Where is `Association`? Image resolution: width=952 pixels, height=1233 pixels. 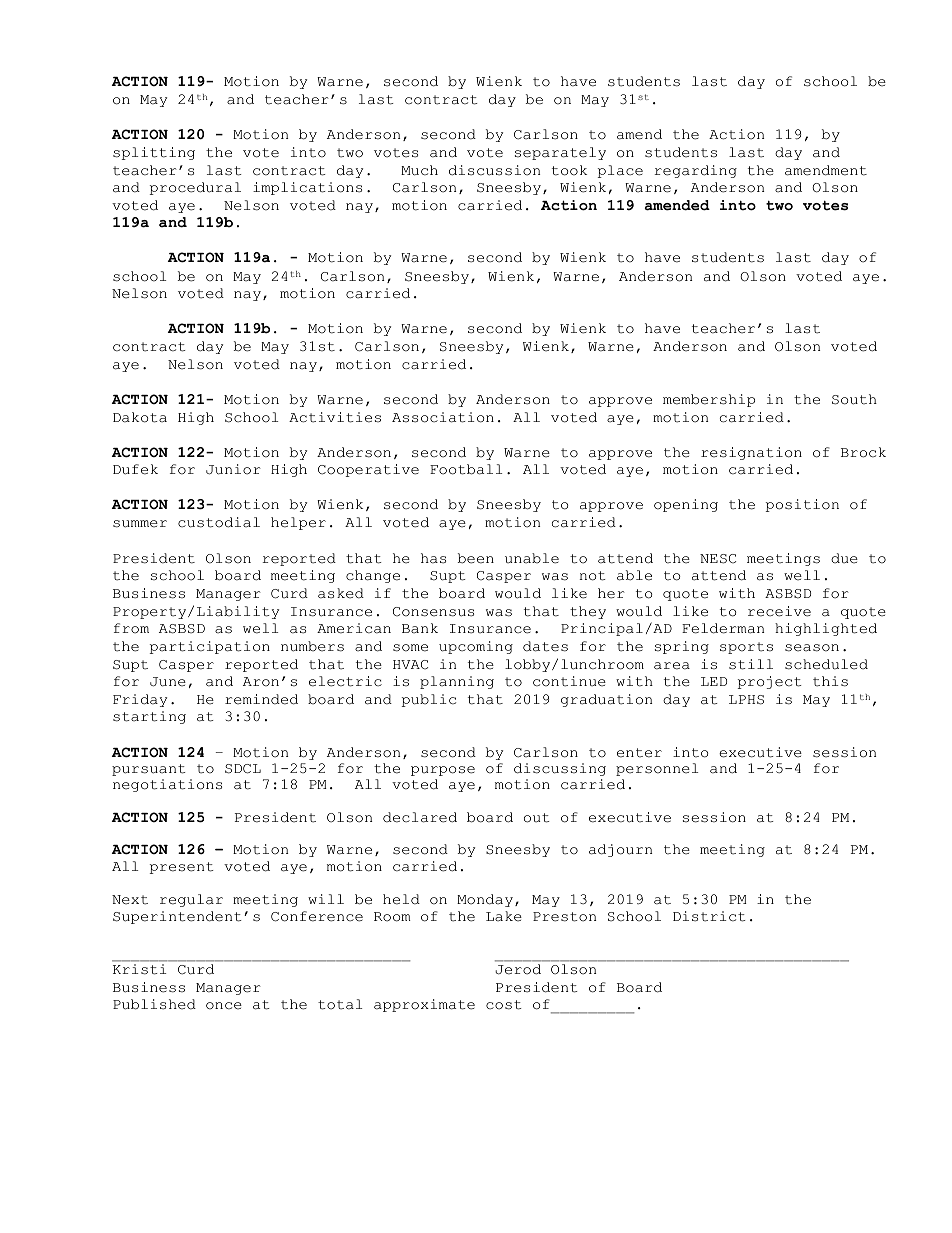
Association is located at coordinates (443, 417).
